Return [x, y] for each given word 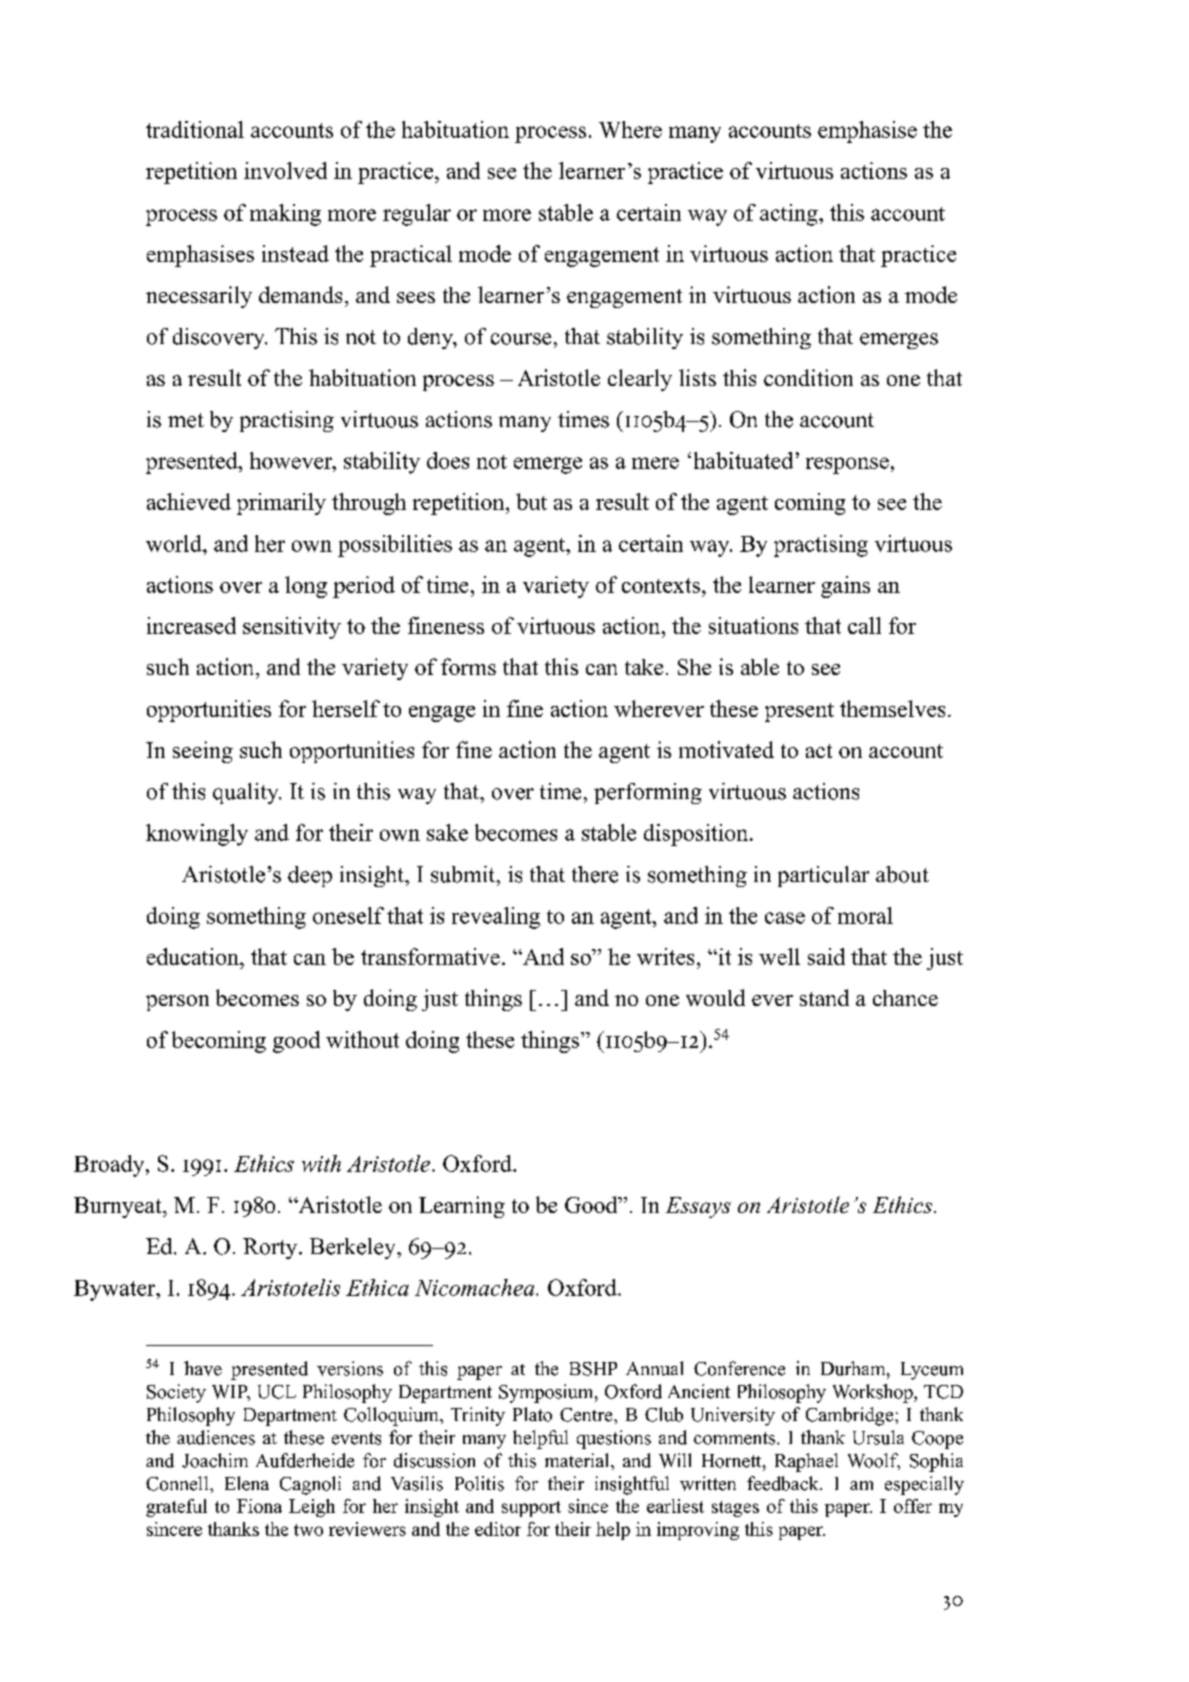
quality [247, 793]
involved [285, 170]
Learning [462, 1207]
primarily [281, 504]
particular [823, 876]
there [595, 874]
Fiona [259, 1506]
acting [790, 215]
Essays [698, 1207]
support [531, 1509]
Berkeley [354, 1248]
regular [417, 215]
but [531, 501]
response [847, 465]
